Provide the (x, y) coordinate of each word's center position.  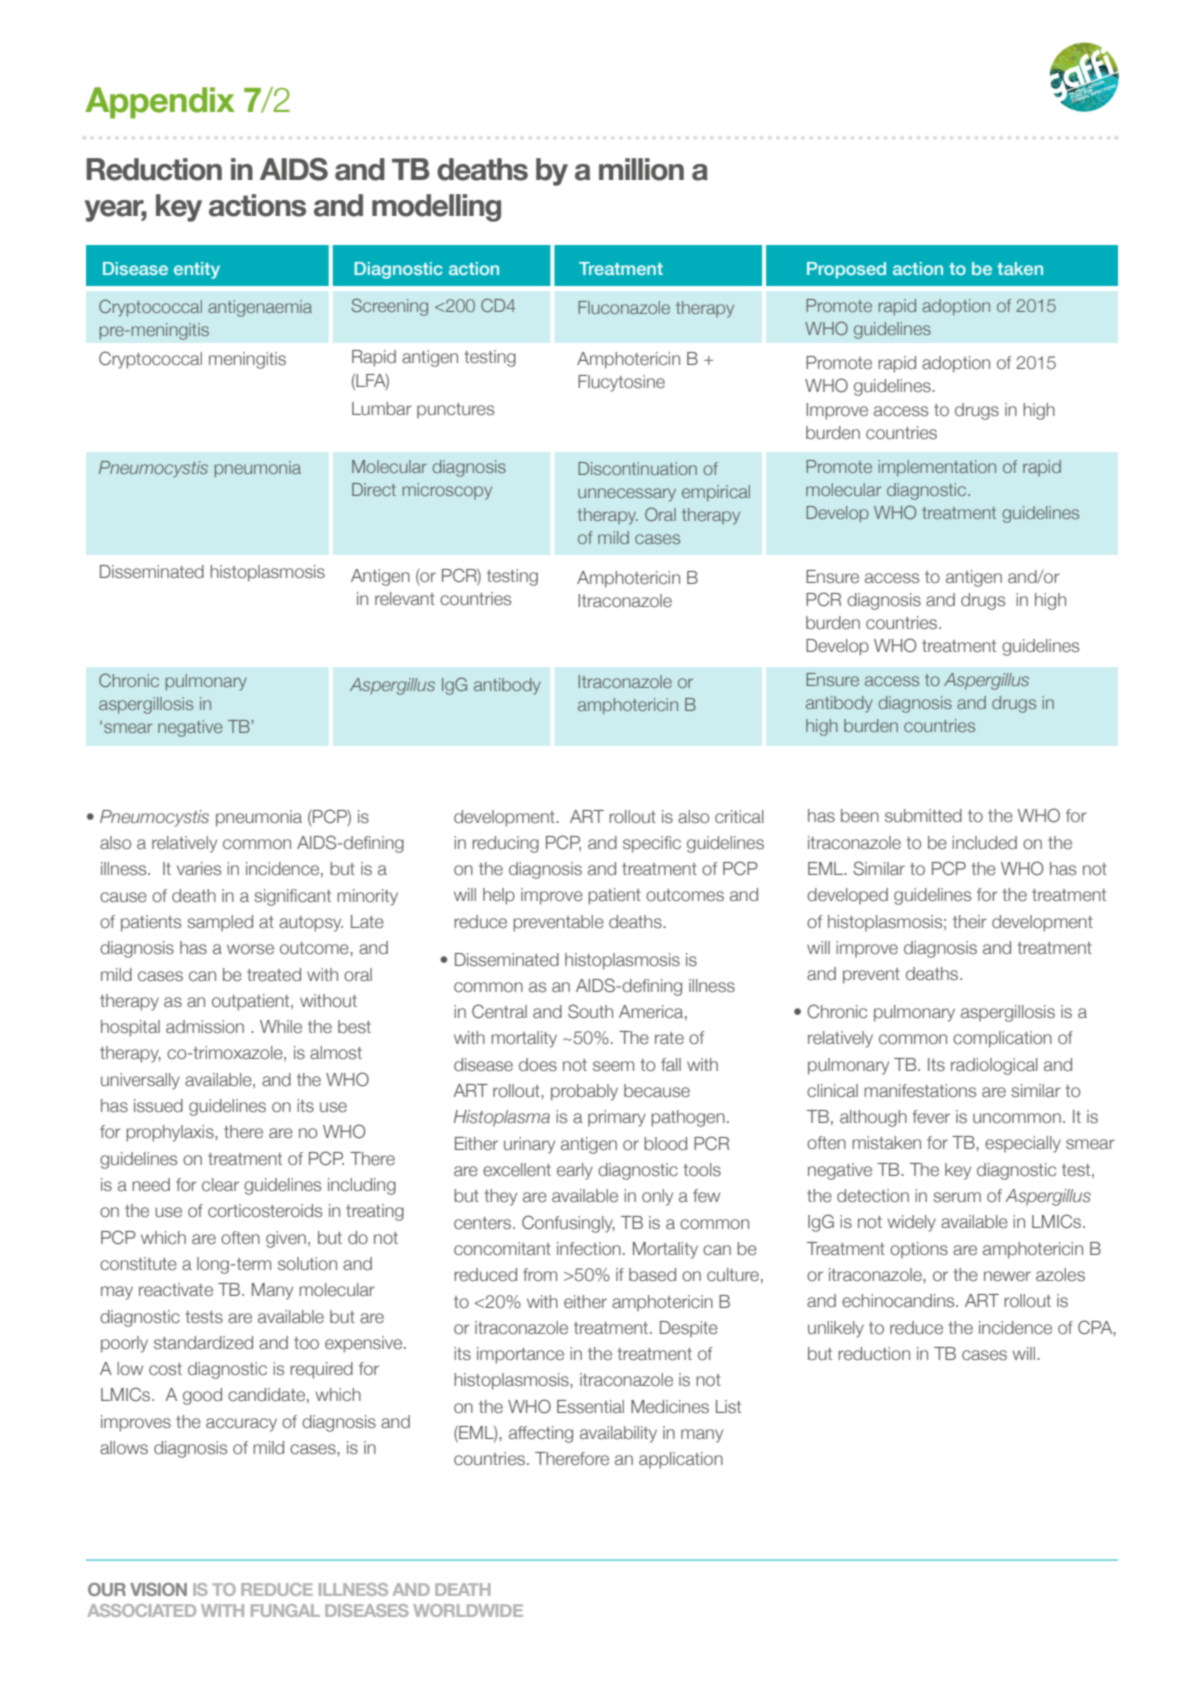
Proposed (846, 270)
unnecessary (627, 495)
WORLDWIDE (468, 1610)
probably (584, 1092)
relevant (405, 599)
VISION (158, 1589)
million (641, 169)
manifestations (920, 1091)
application (681, 1460)
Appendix (160, 103)
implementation (937, 468)
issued (158, 1106)
